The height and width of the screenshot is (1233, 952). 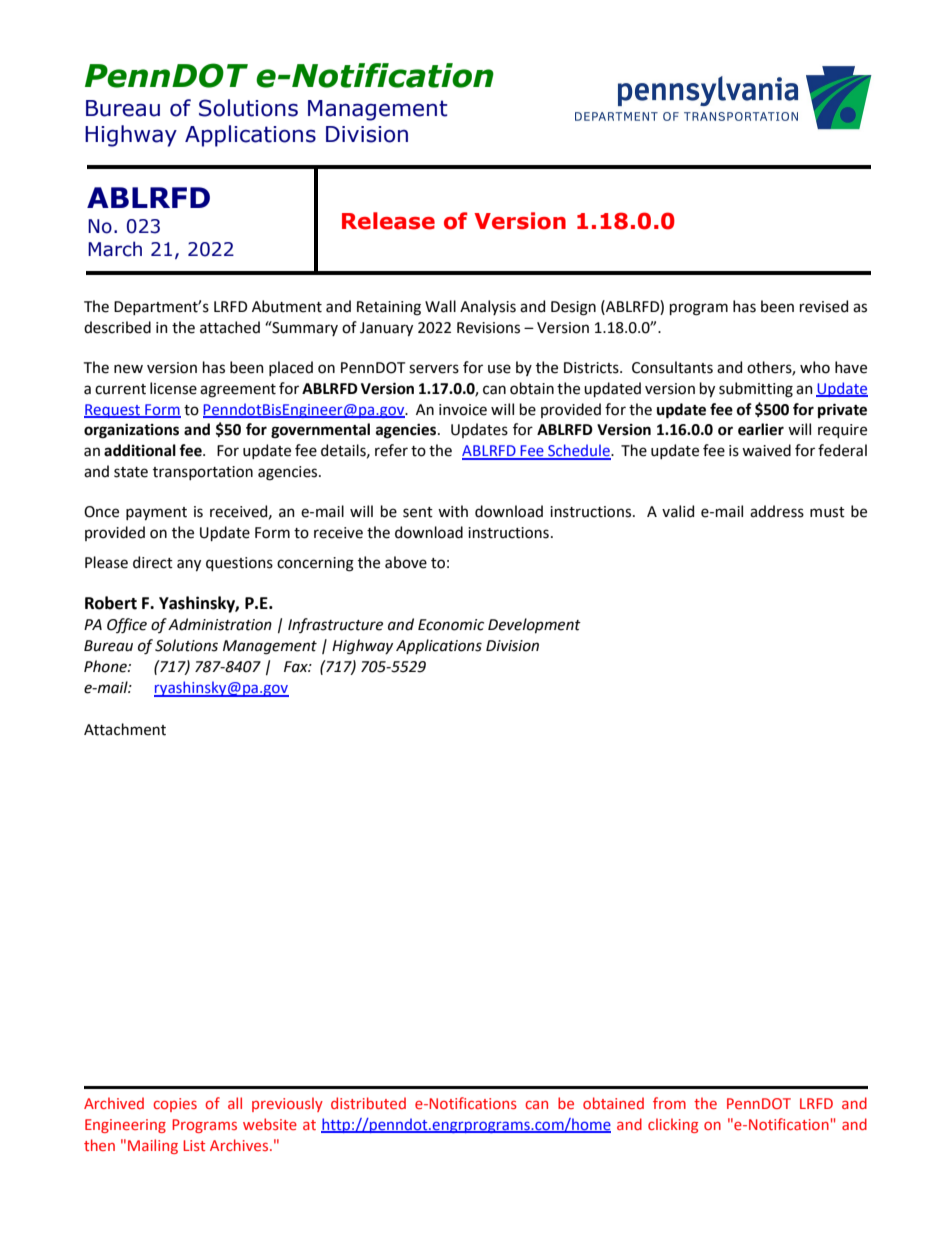 What do you see at coordinates (534, 625) in the screenshot?
I see `Development` at bounding box center [534, 625].
